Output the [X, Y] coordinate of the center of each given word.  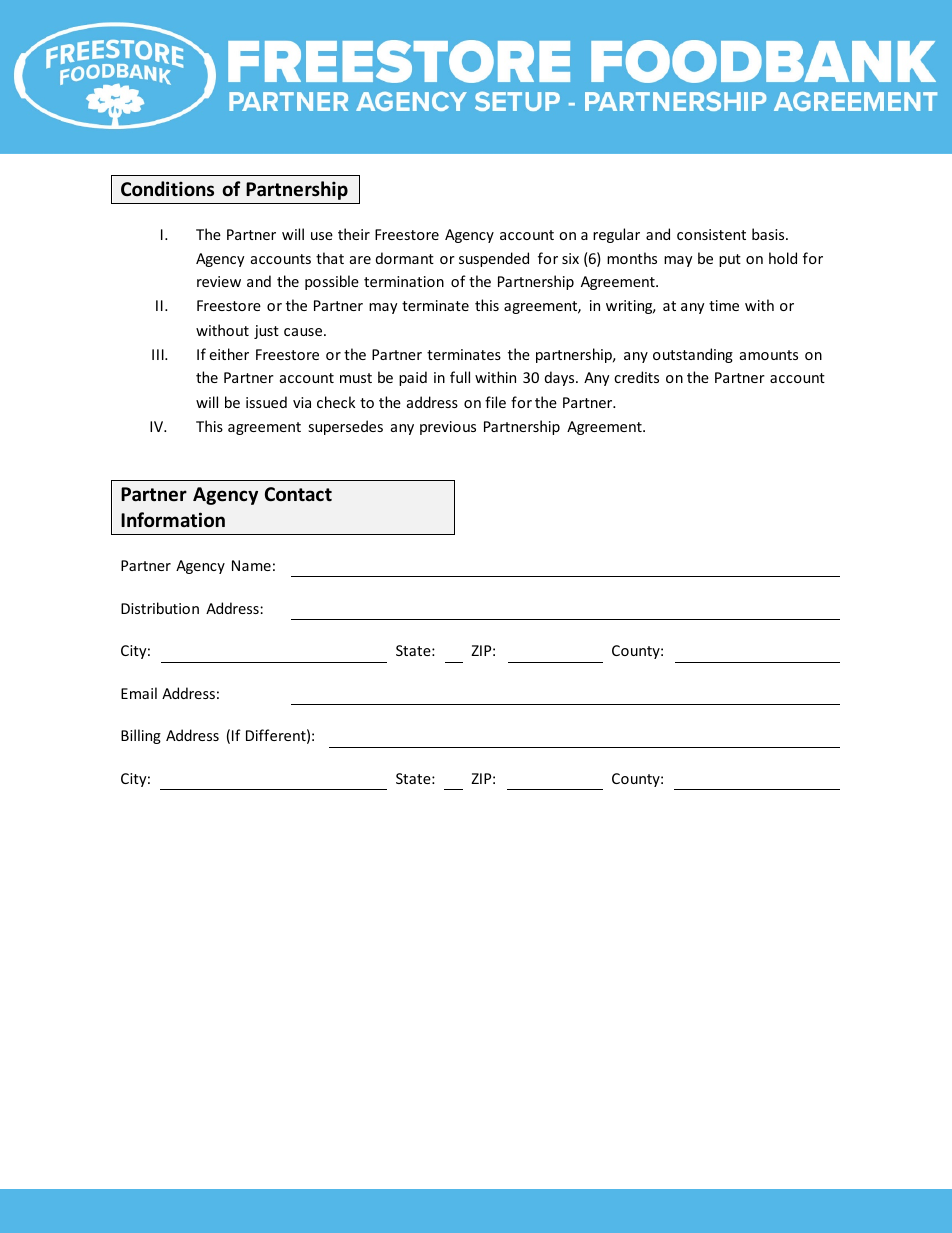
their [354, 234]
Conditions [167, 189]
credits [636, 377]
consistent [711, 234]
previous [448, 428]
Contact [298, 494]
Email [139, 693]
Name [251, 565]
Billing [141, 736]
